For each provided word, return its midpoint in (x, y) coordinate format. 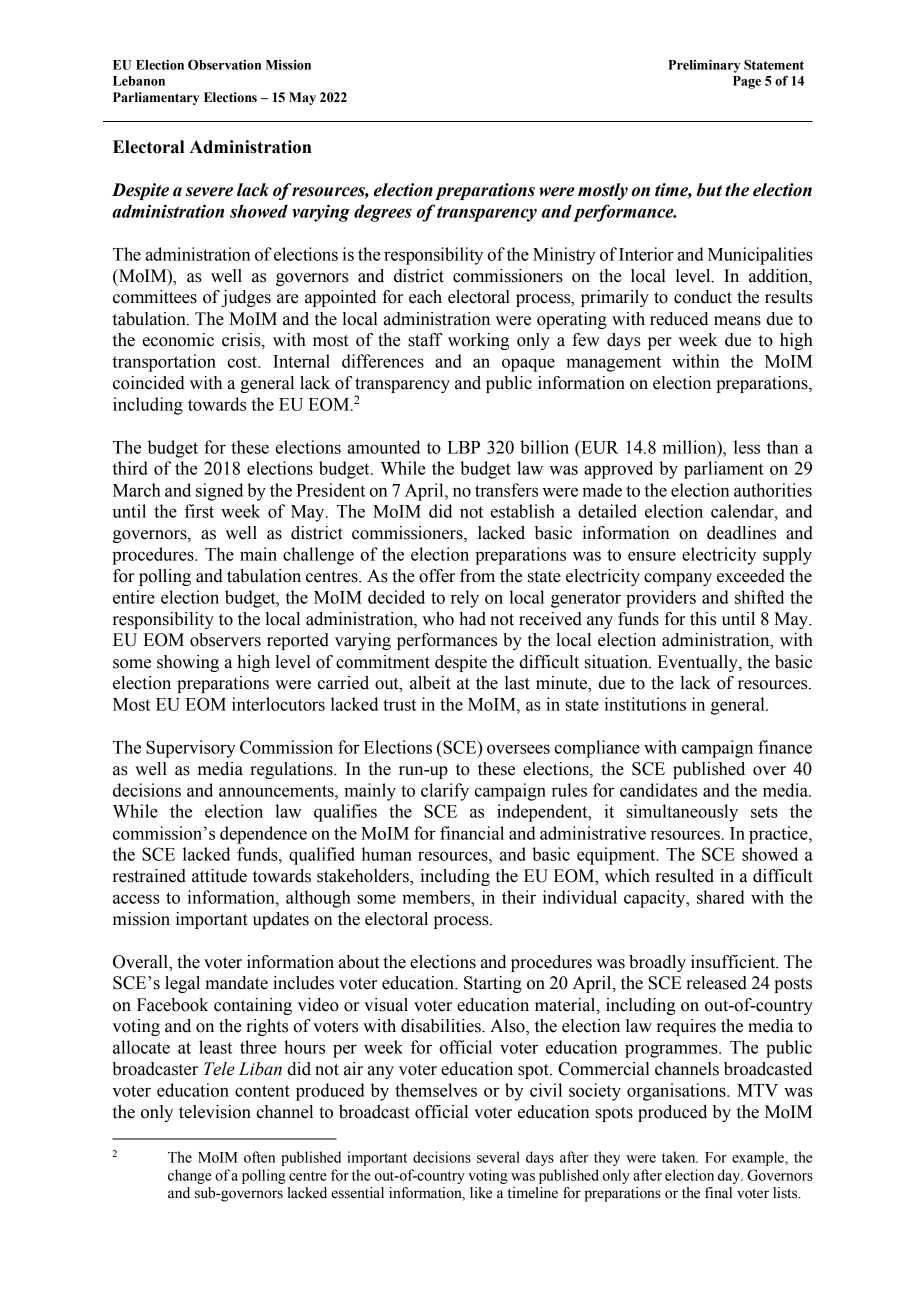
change (190, 1176)
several (498, 1157)
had (472, 619)
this (703, 619)
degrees (383, 213)
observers (225, 640)
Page (747, 82)
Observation (224, 64)
